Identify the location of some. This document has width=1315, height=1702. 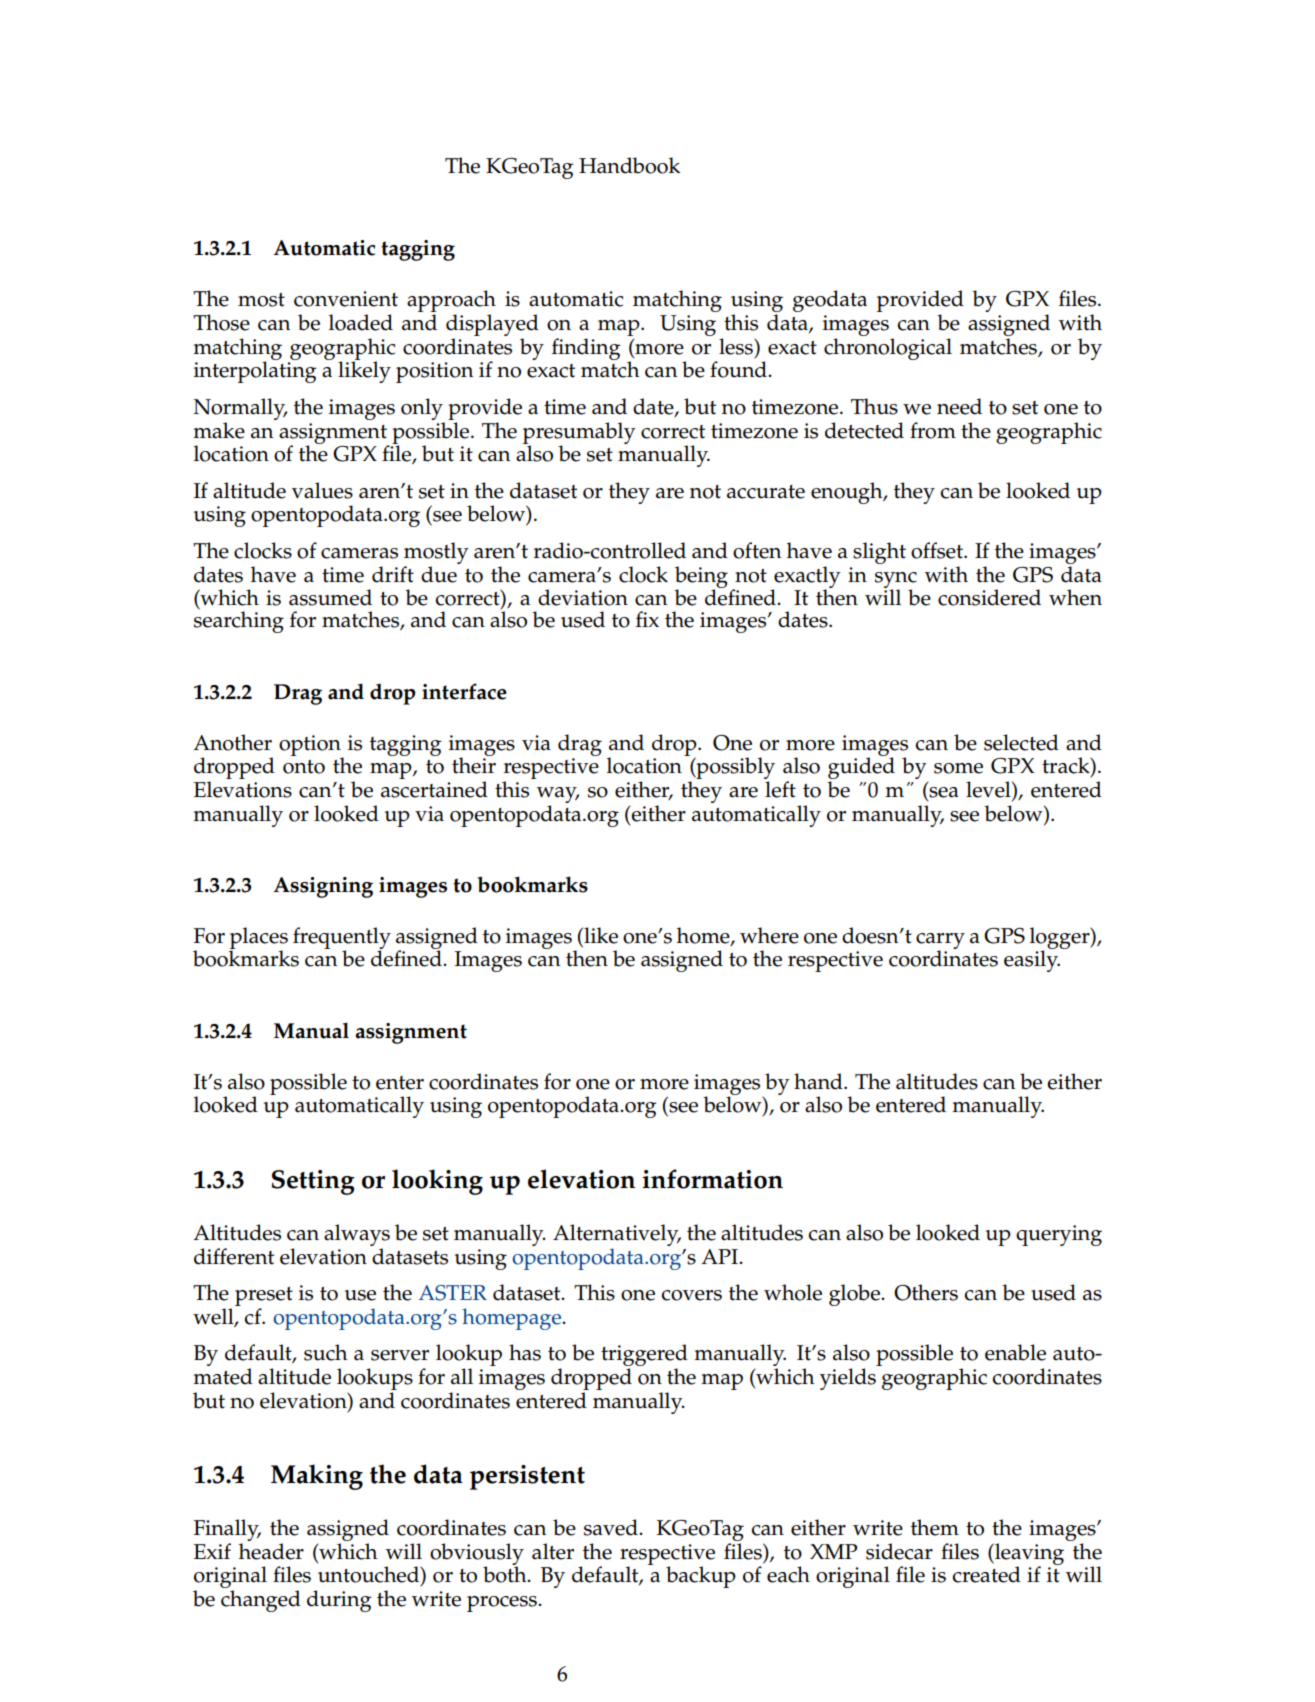
(958, 768).
